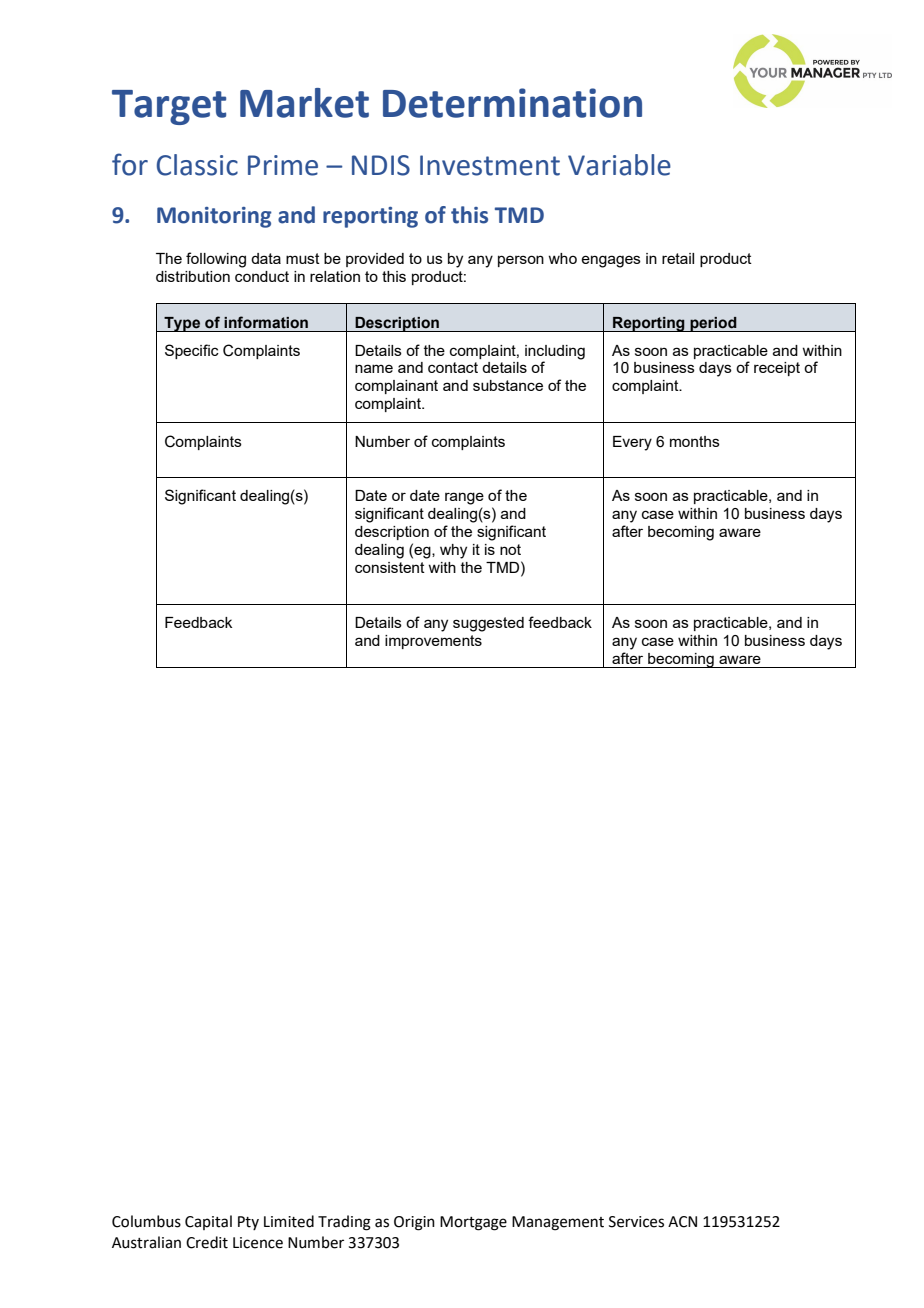  Describe the element at coordinates (197, 165) in the document. I see `Classic` at that location.
